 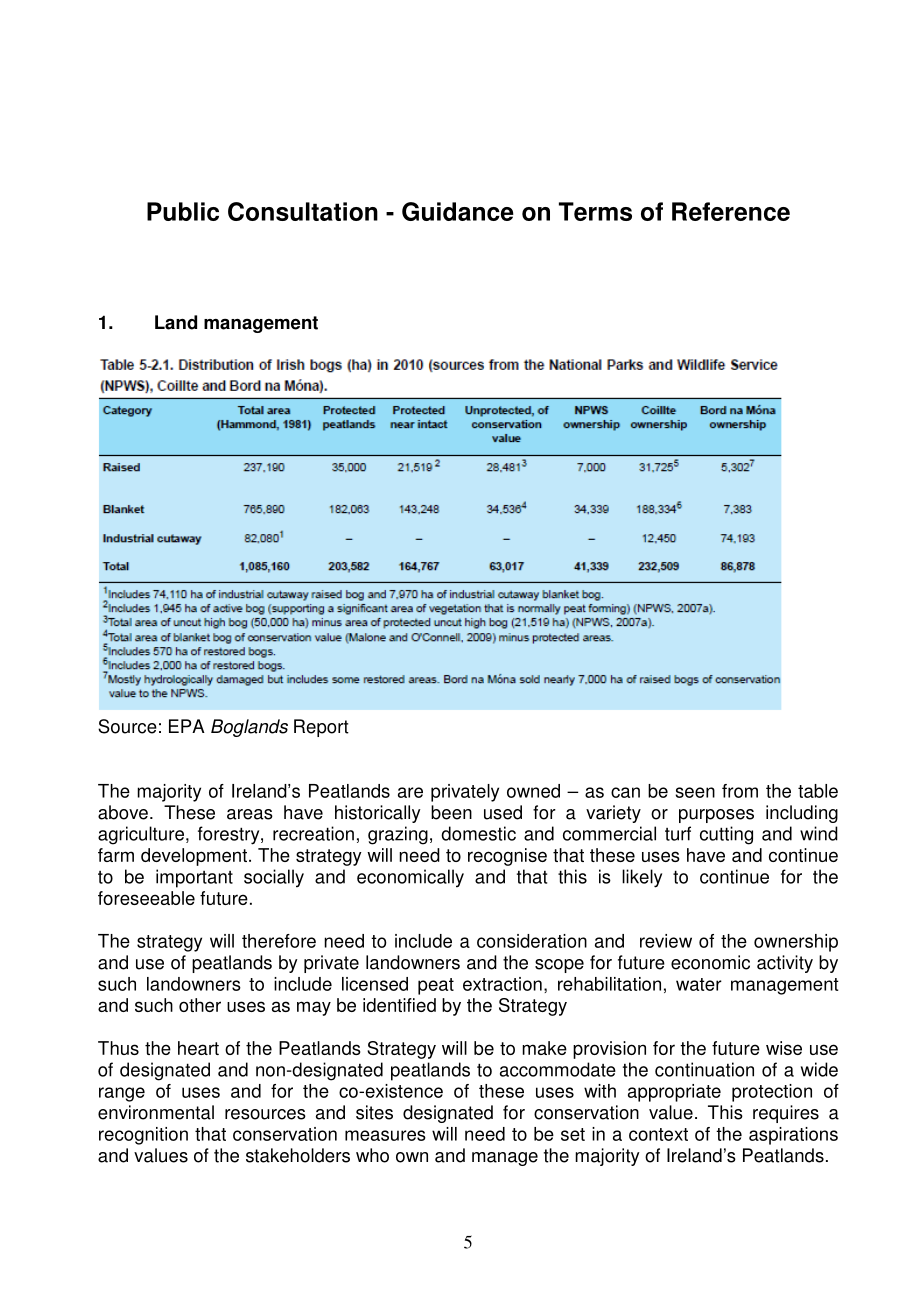 I want to click on Reference, so click(x=731, y=211).
